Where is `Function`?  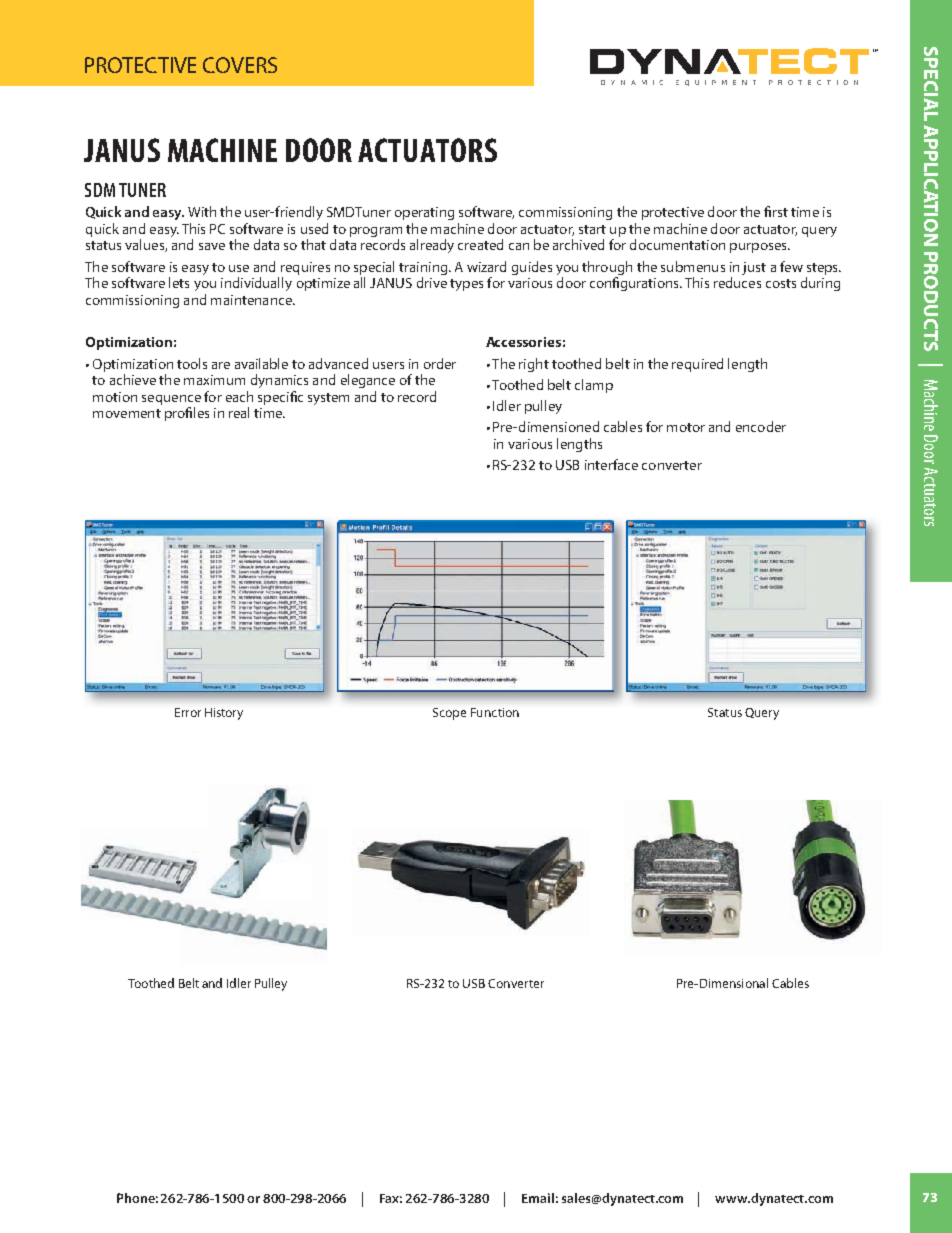
Function is located at coordinates (495, 712).
